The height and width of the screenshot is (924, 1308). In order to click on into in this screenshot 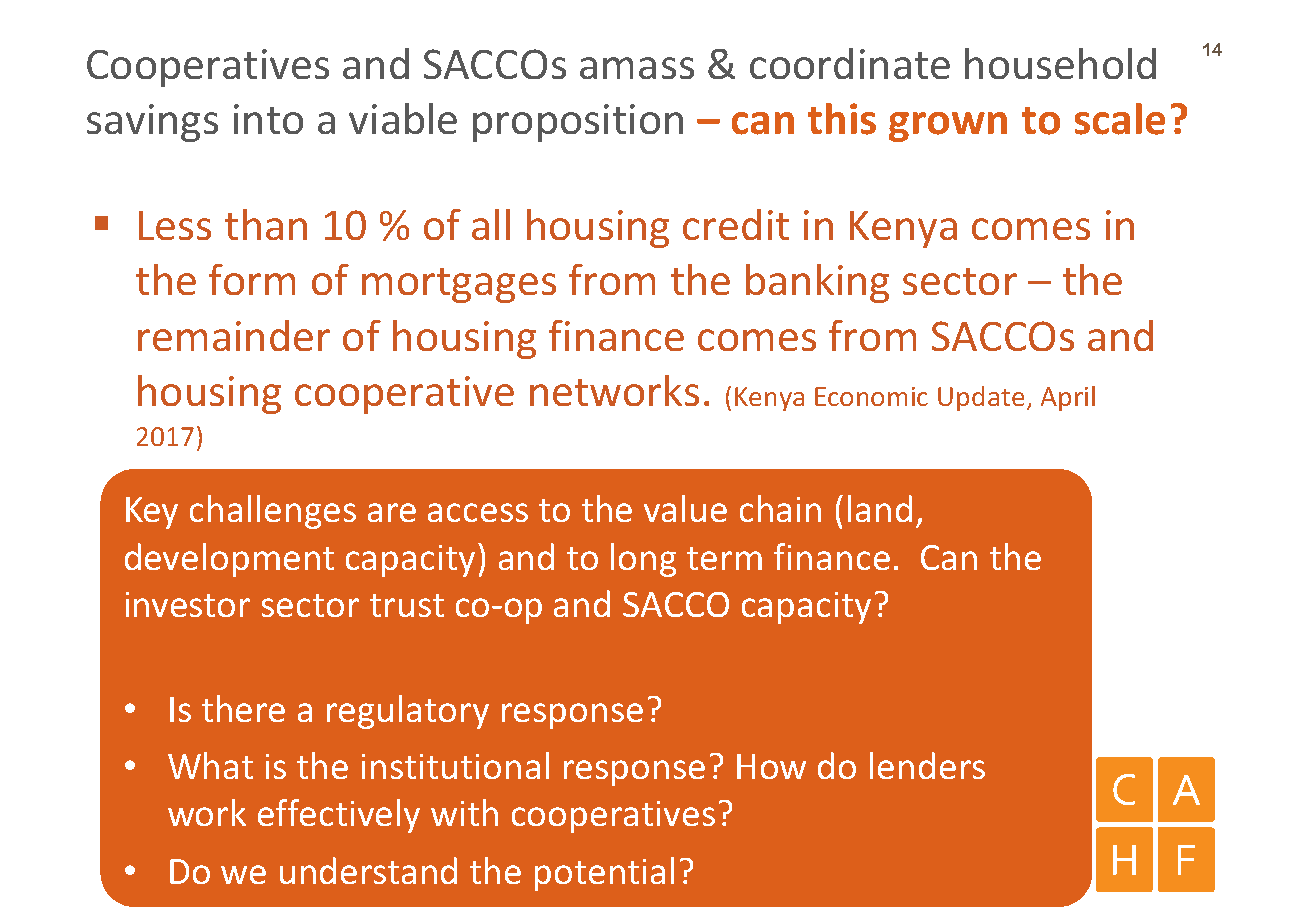, I will do `click(268, 119)`.
